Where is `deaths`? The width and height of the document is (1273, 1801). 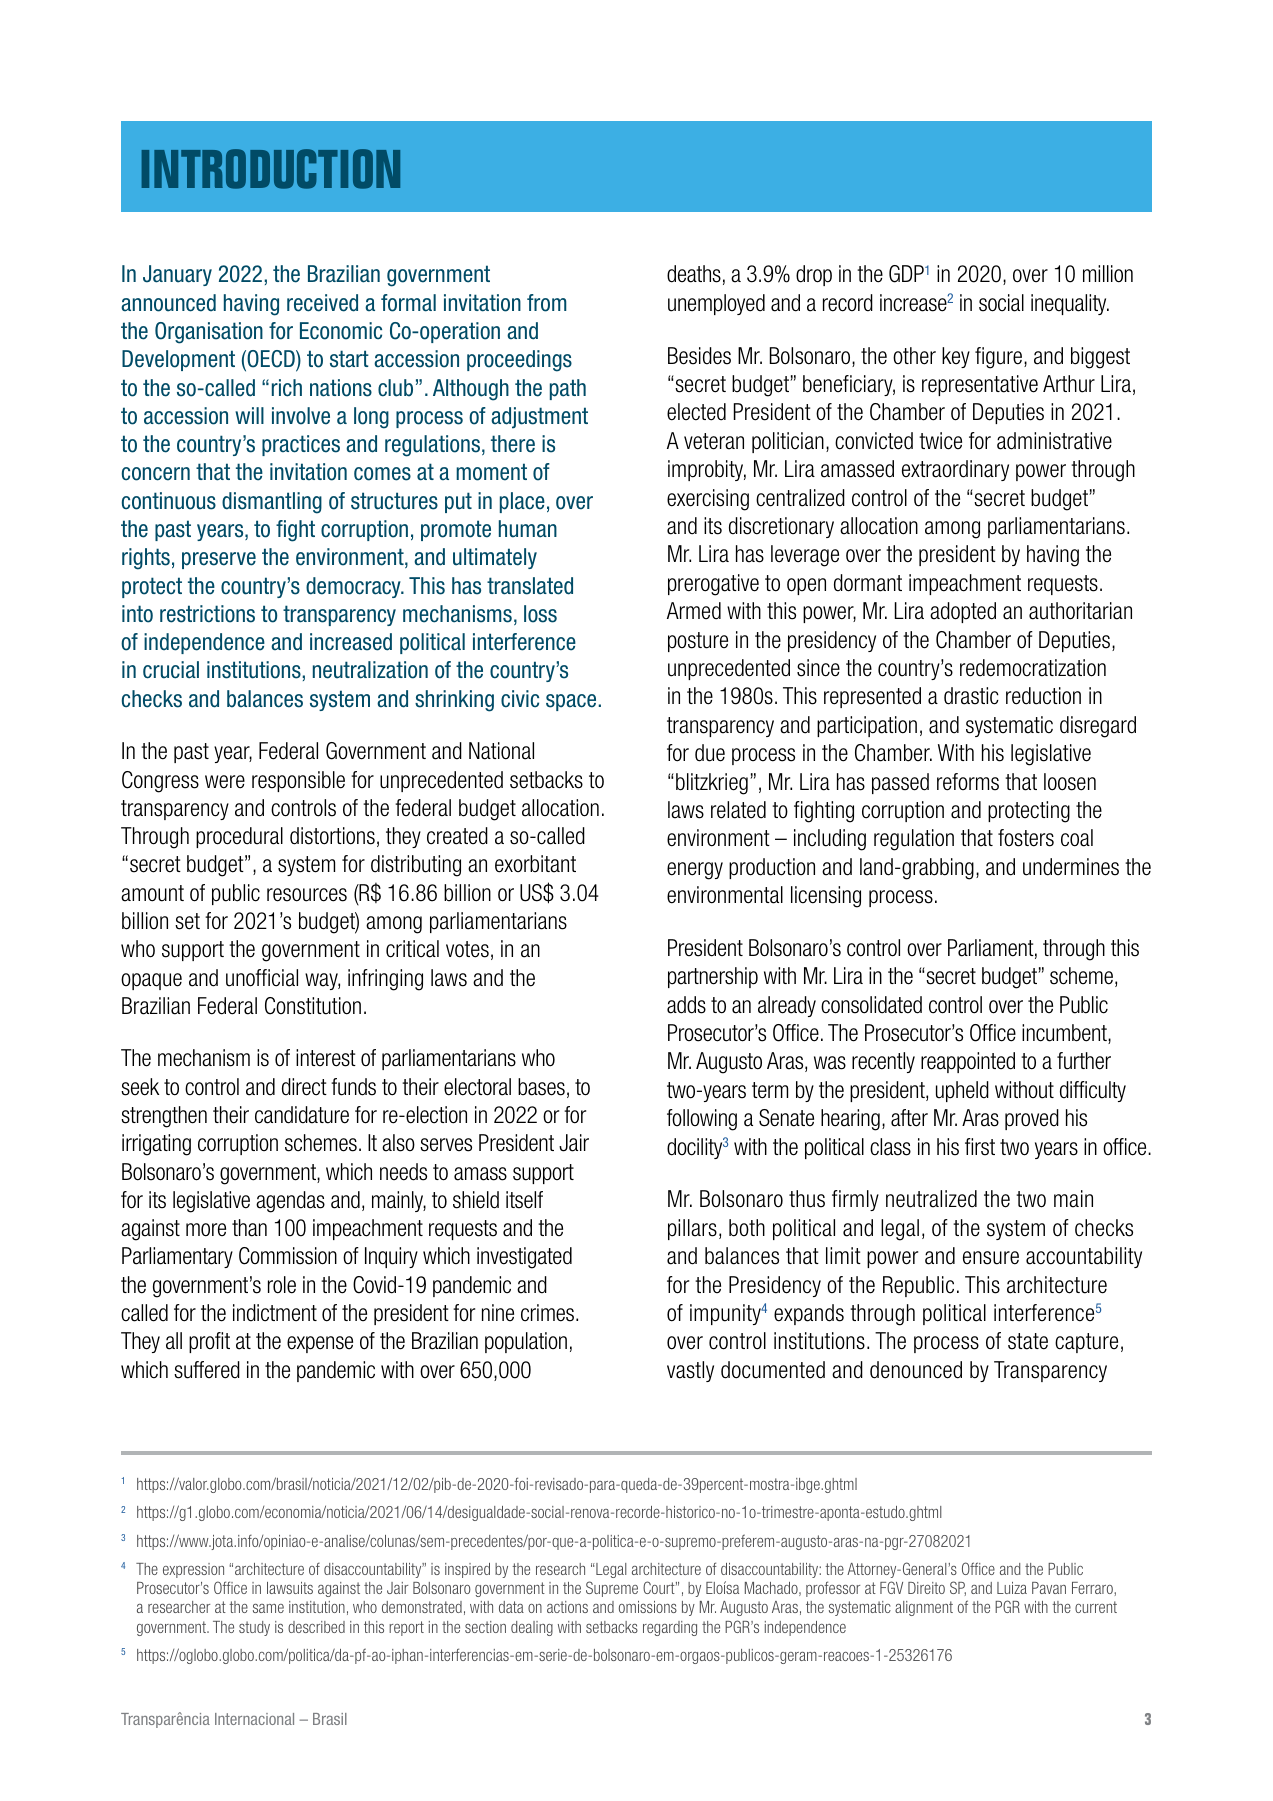 deaths is located at coordinates (694, 274).
